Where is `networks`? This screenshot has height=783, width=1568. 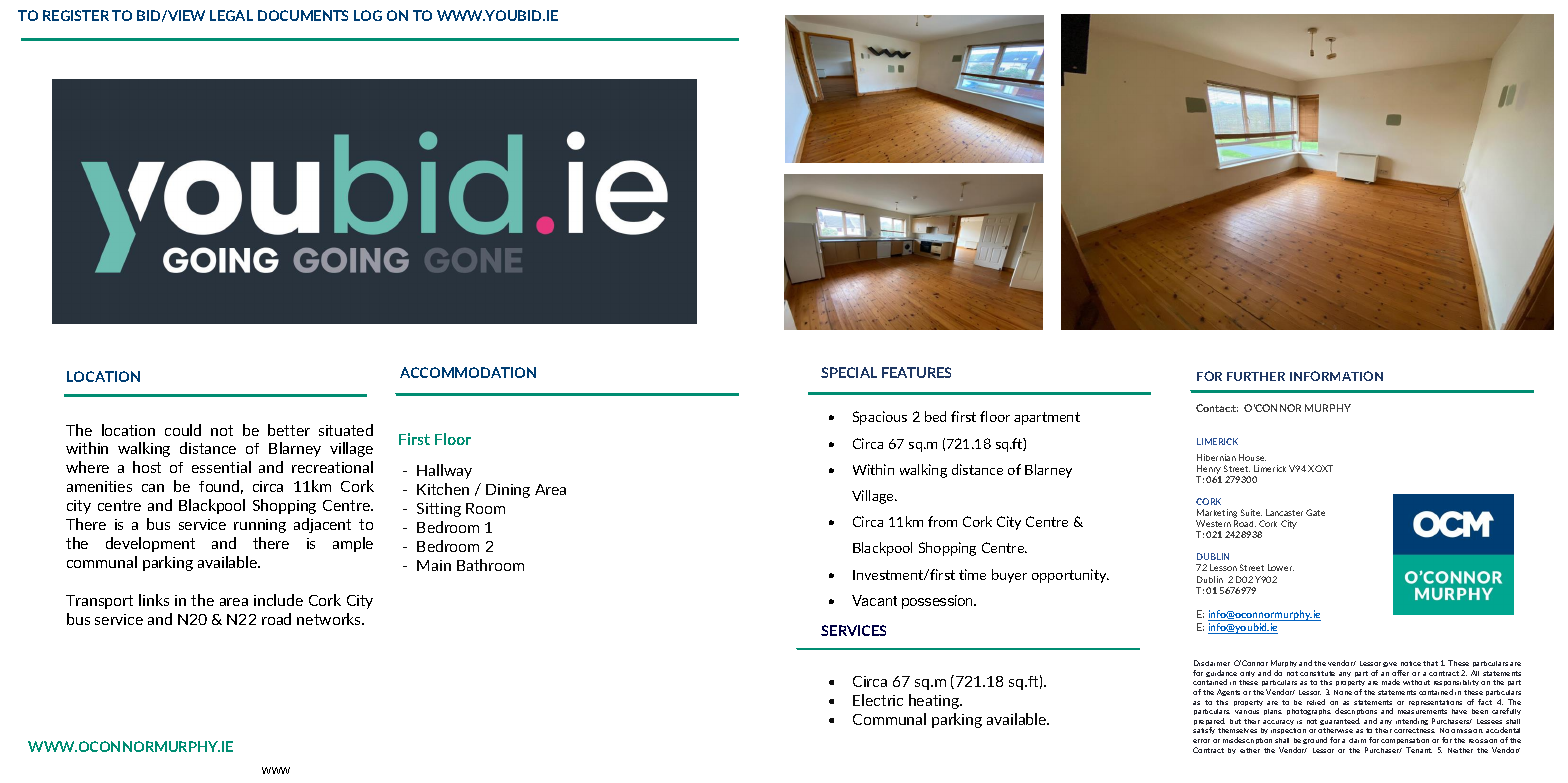 networks is located at coordinates (330, 619).
